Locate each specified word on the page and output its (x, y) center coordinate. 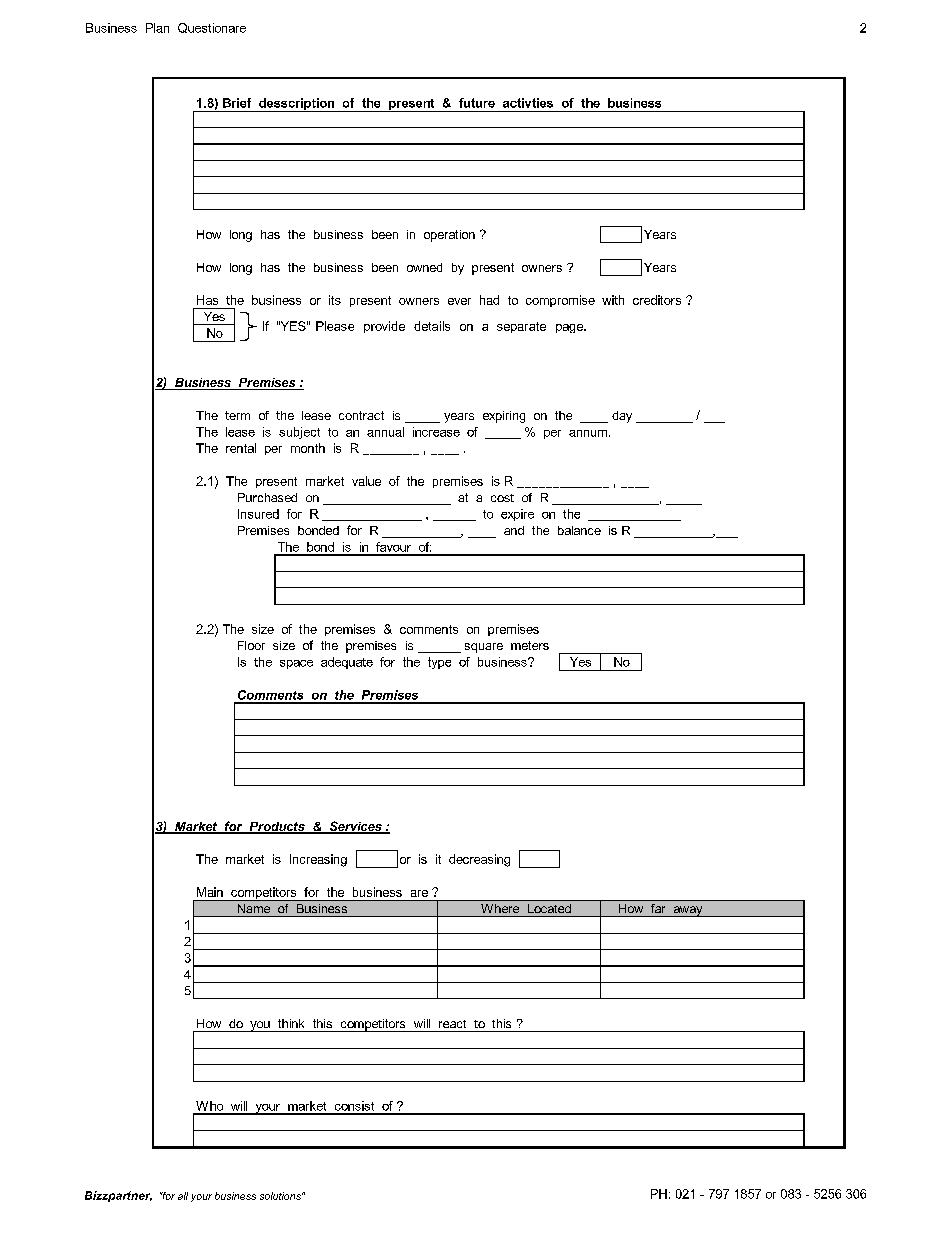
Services (355, 827)
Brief (237, 103)
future (477, 103)
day (622, 417)
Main (210, 892)
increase (436, 432)
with (613, 300)
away (688, 911)
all (183, 1196)
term (237, 415)
